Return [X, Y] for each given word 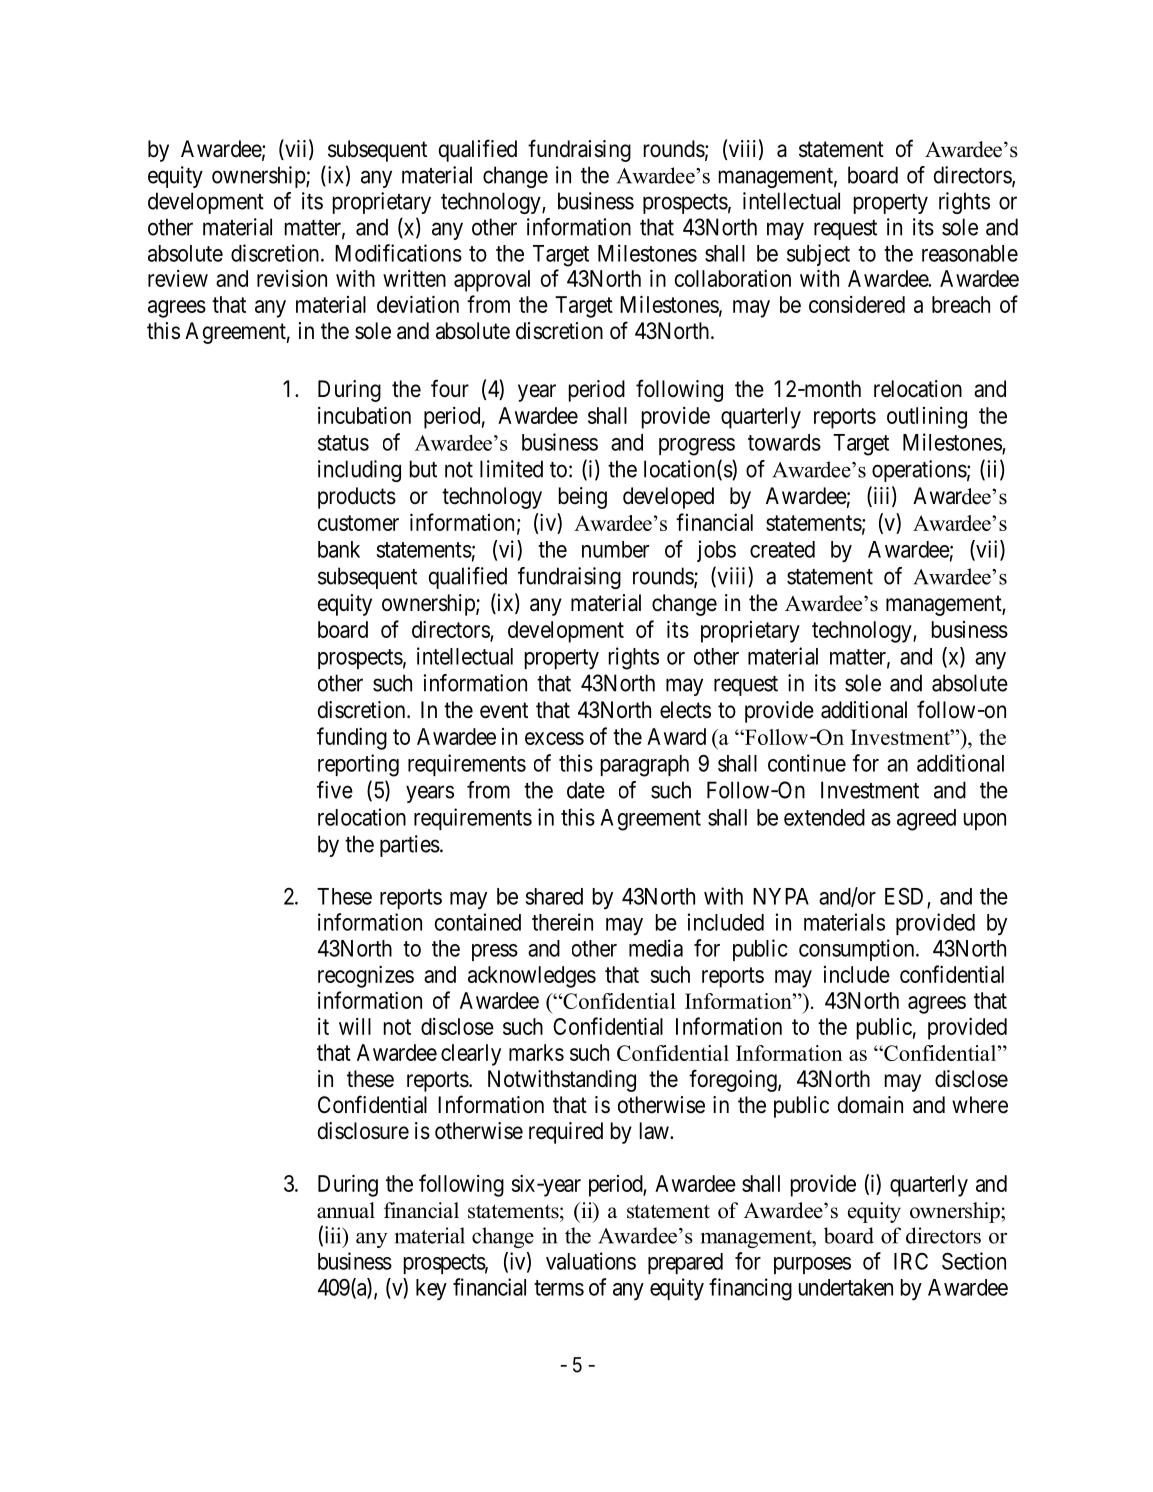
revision [292, 278]
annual [346, 1210]
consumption [858, 950]
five [335, 790]
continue [807, 763]
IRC [911, 1261]
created [782, 549]
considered [857, 304]
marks [536, 1052]
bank [339, 549]
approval [492, 281]
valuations [591, 1261]
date [586, 790]
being [583, 498]
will [355, 1026]
